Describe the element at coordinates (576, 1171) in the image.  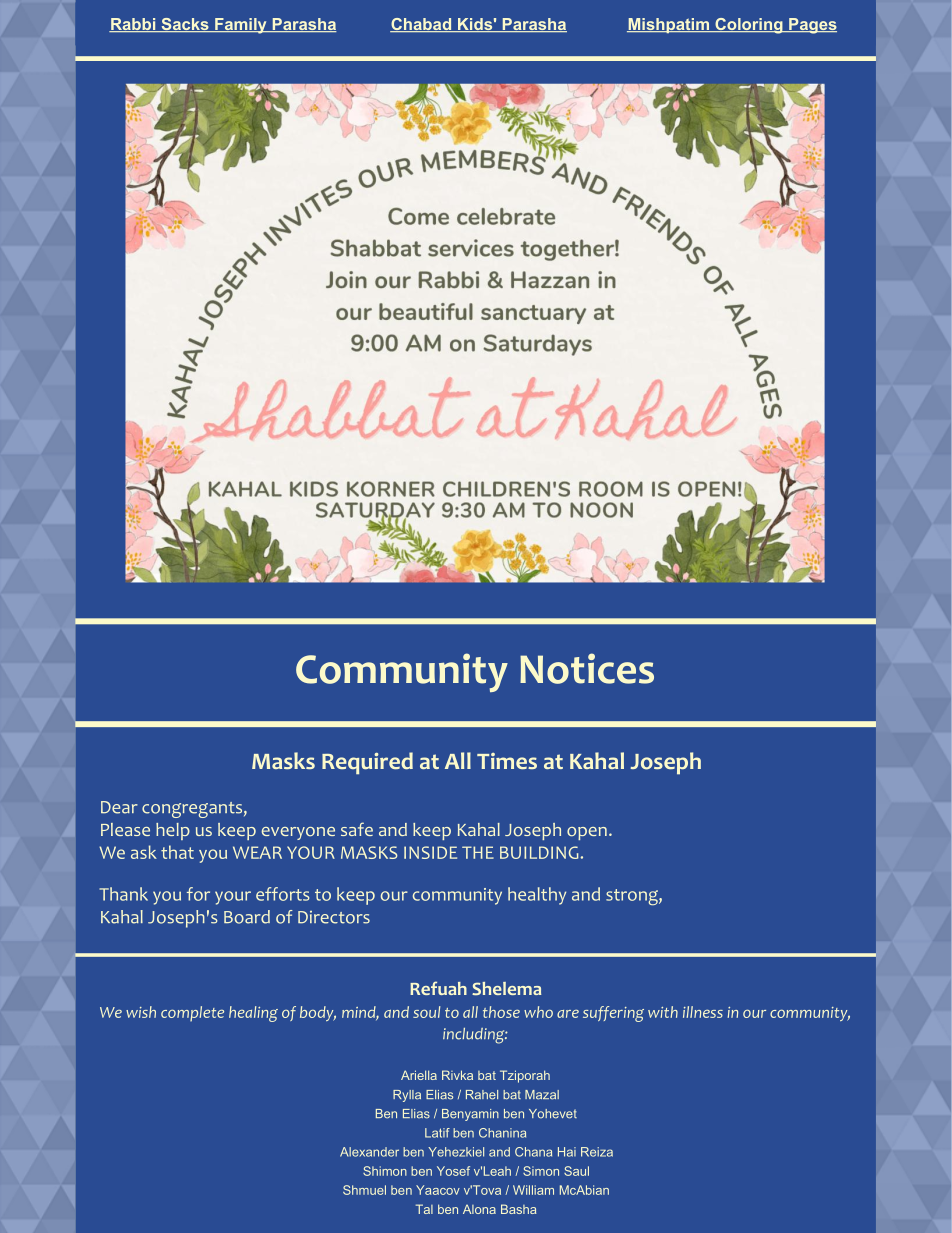
I see `Saul` at that location.
